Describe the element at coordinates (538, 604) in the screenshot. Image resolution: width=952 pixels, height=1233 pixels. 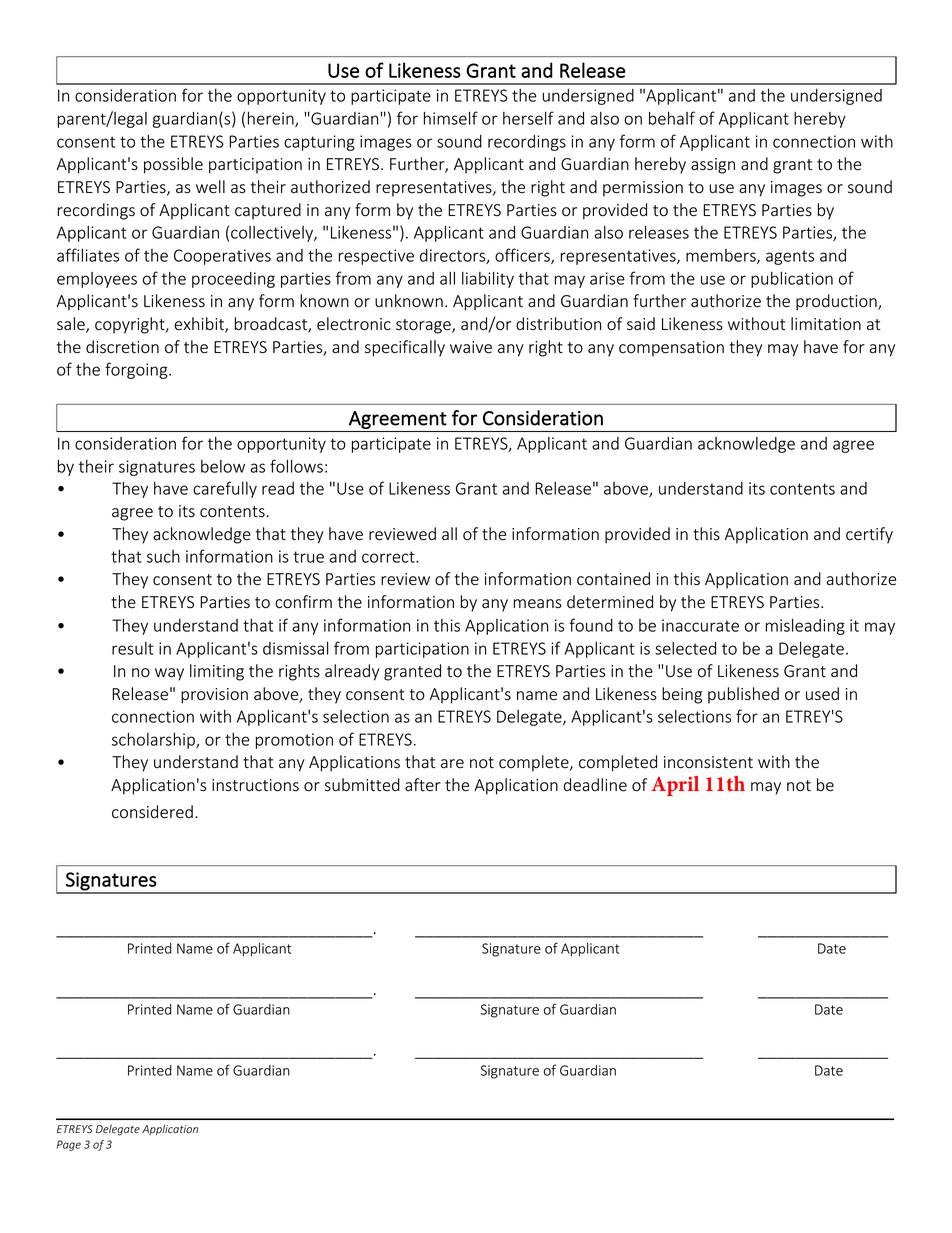
I see `means` at that location.
